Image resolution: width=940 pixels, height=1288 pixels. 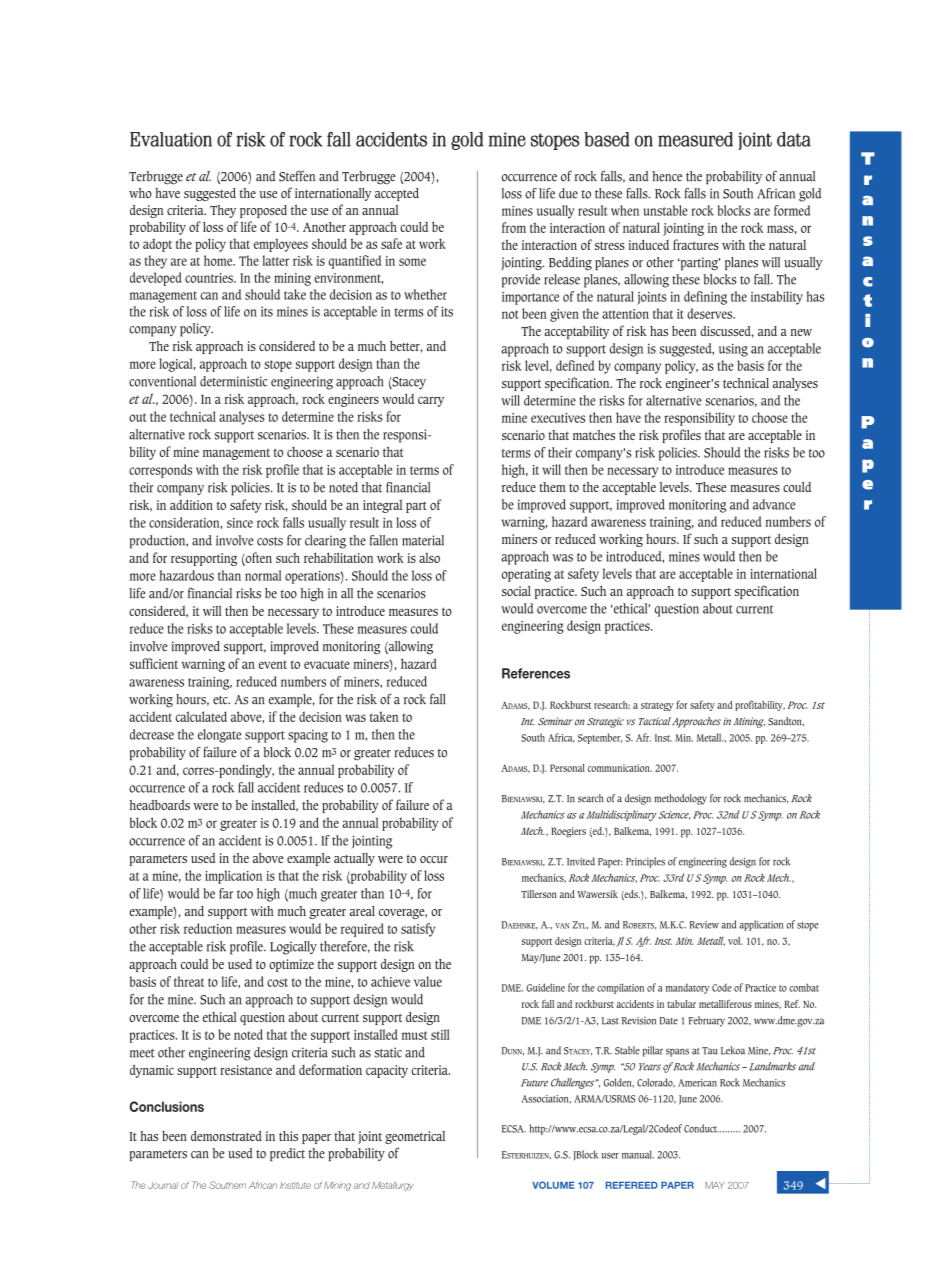 What do you see at coordinates (397, 194) in the document?
I see `accepted` at bounding box center [397, 194].
